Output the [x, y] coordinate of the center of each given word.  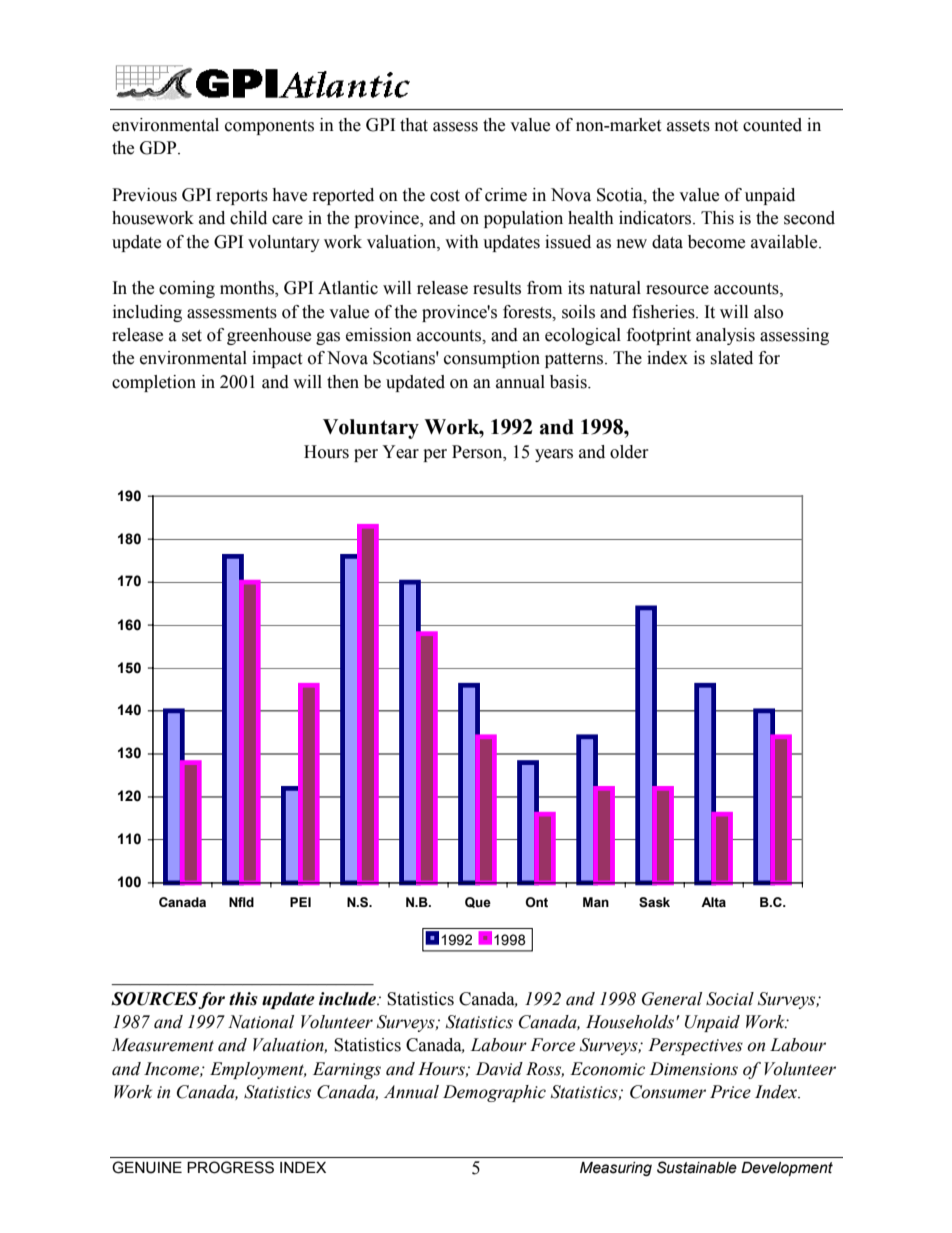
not [726, 126]
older [629, 452]
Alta [713, 902]
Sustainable [697, 1167]
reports [242, 197]
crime [506, 195]
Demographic [494, 1093]
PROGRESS [230, 1167]
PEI [300, 902]
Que [478, 902]
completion [154, 383]
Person [478, 452]
